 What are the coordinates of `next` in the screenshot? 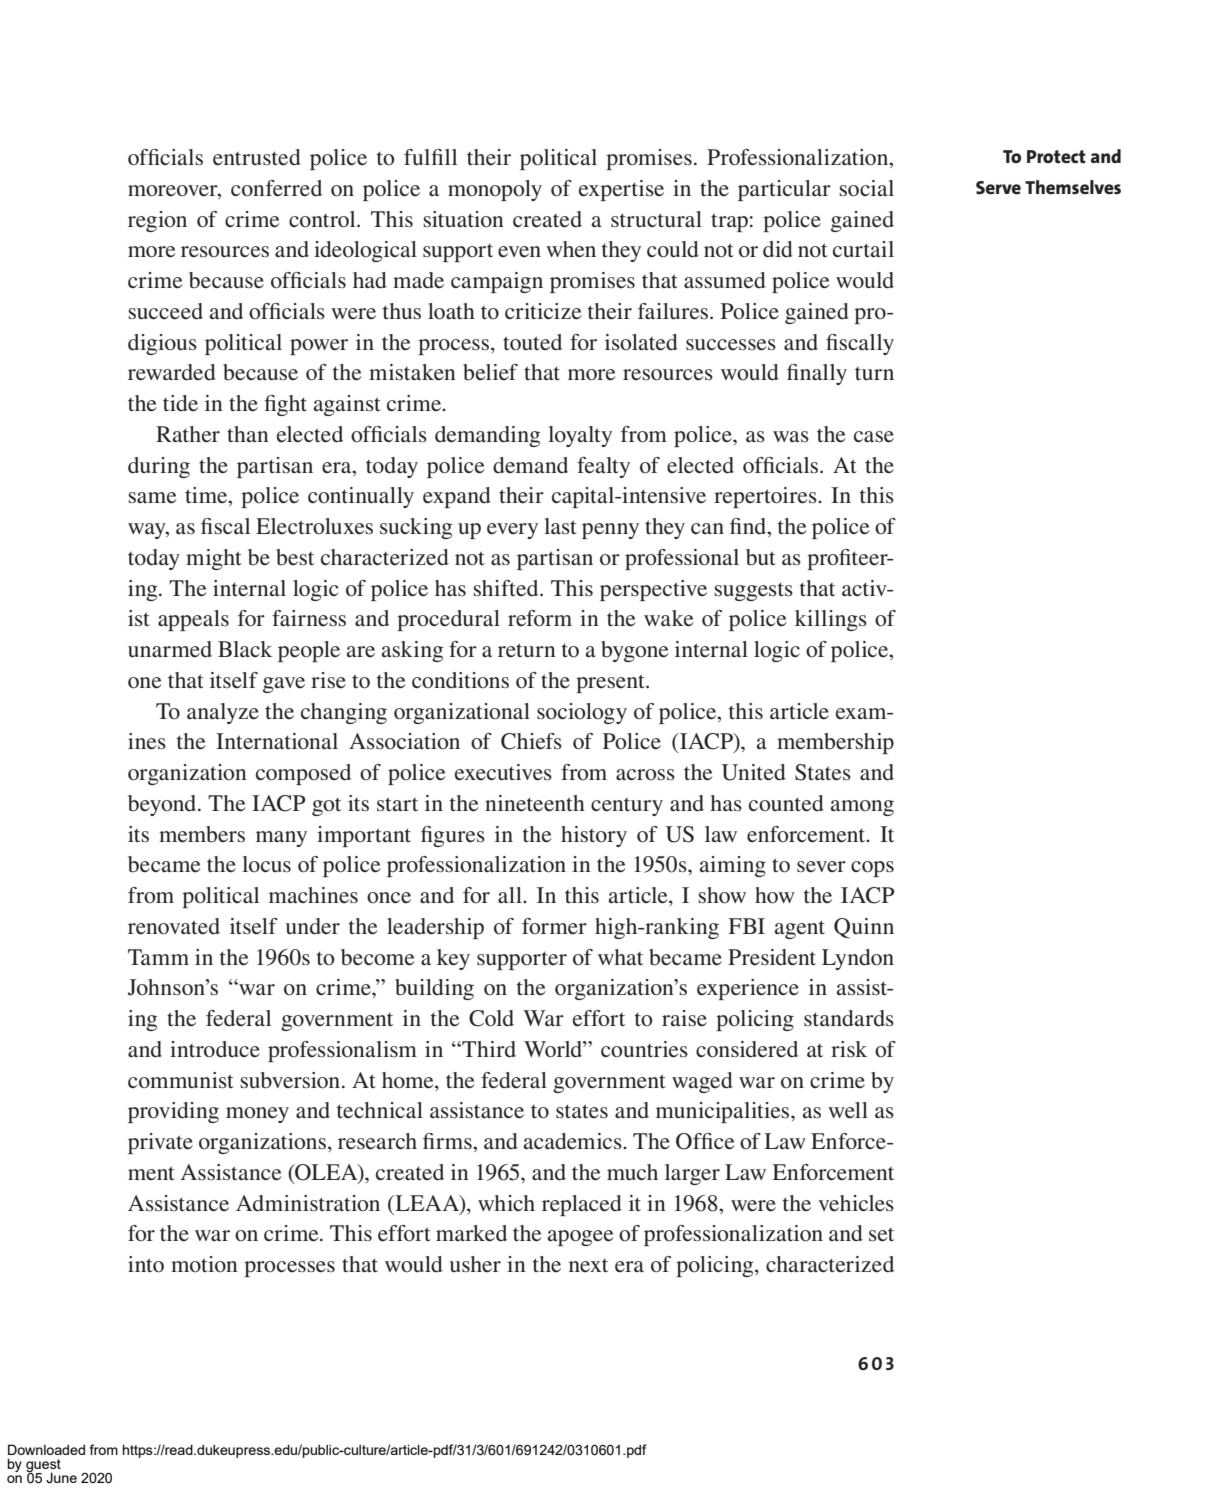 It's located at (588, 1265).
